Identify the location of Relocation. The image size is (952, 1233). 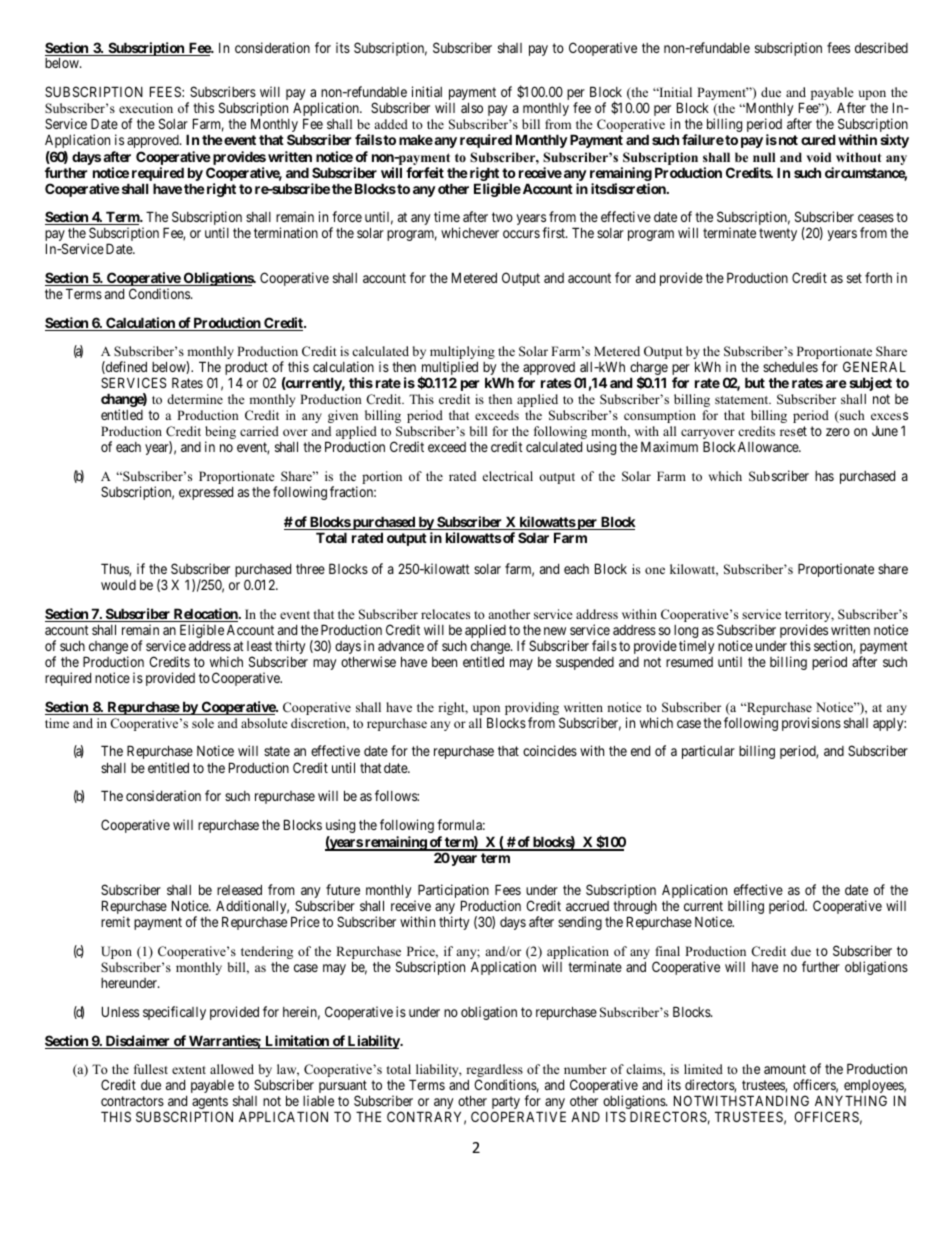
(206, 615).
